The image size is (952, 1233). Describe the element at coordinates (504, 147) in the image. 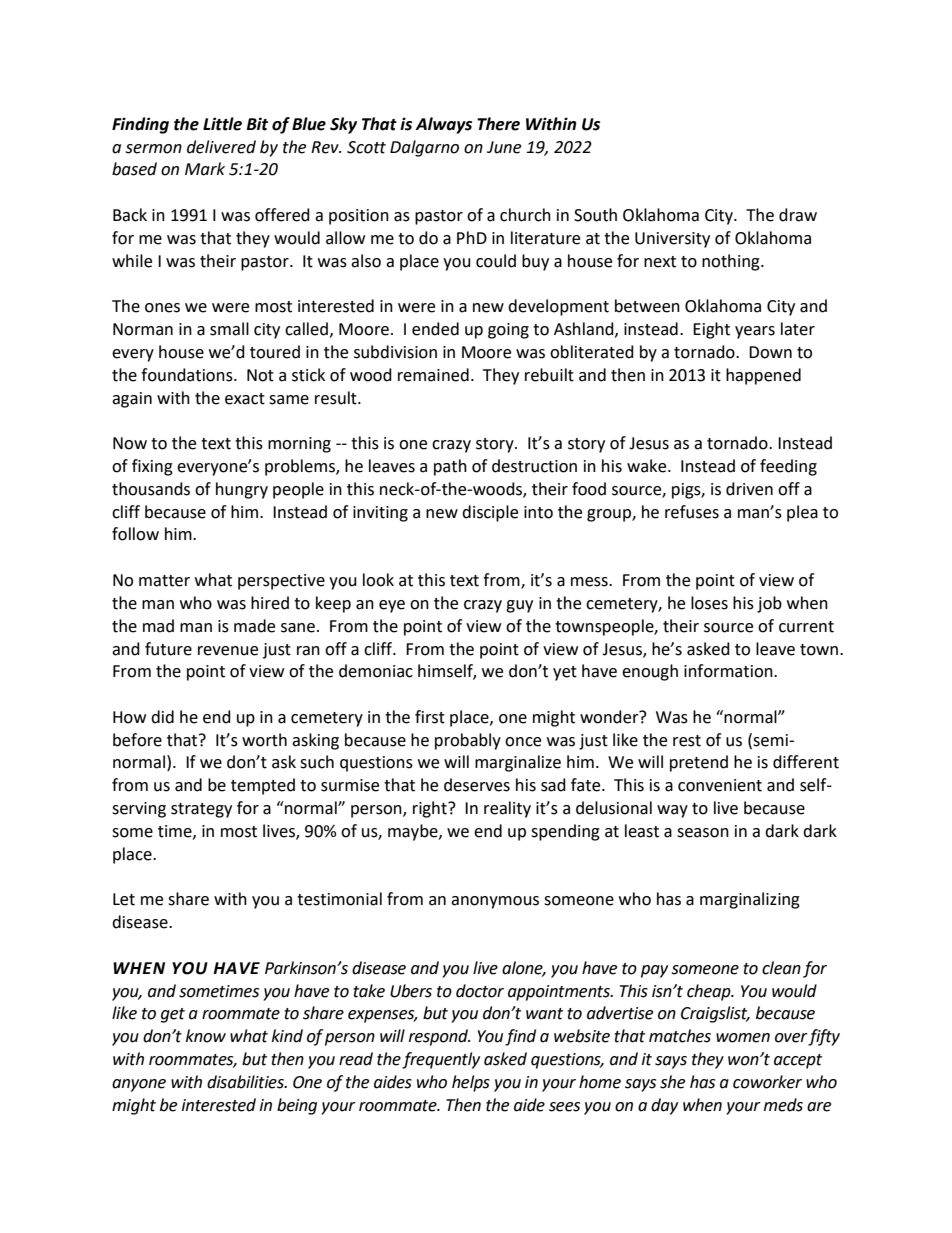

I see `June` at that location.
